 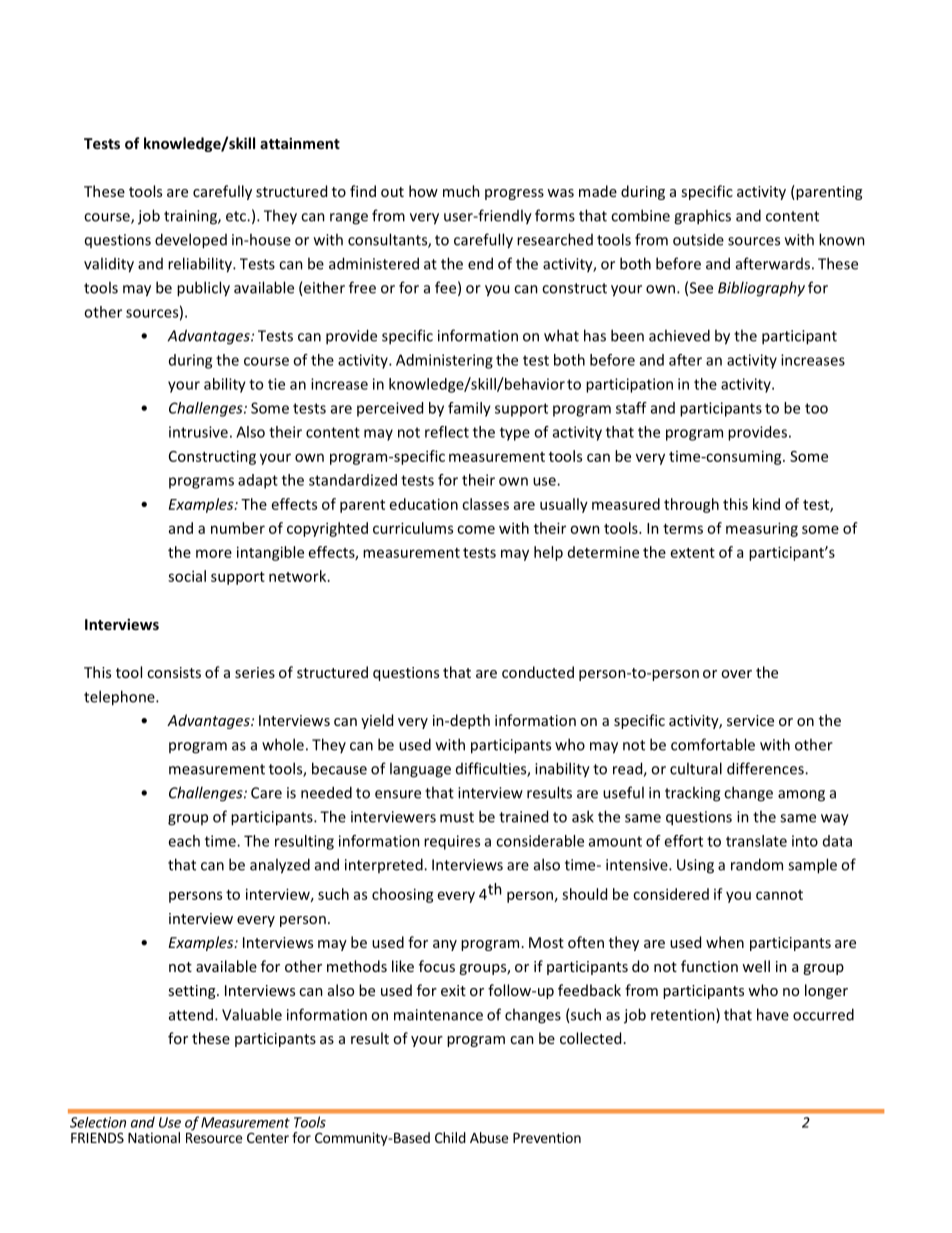 What do you see at coordinates (679, 335) in the document?
I see `achieved` at bounding box center [679, 335].
